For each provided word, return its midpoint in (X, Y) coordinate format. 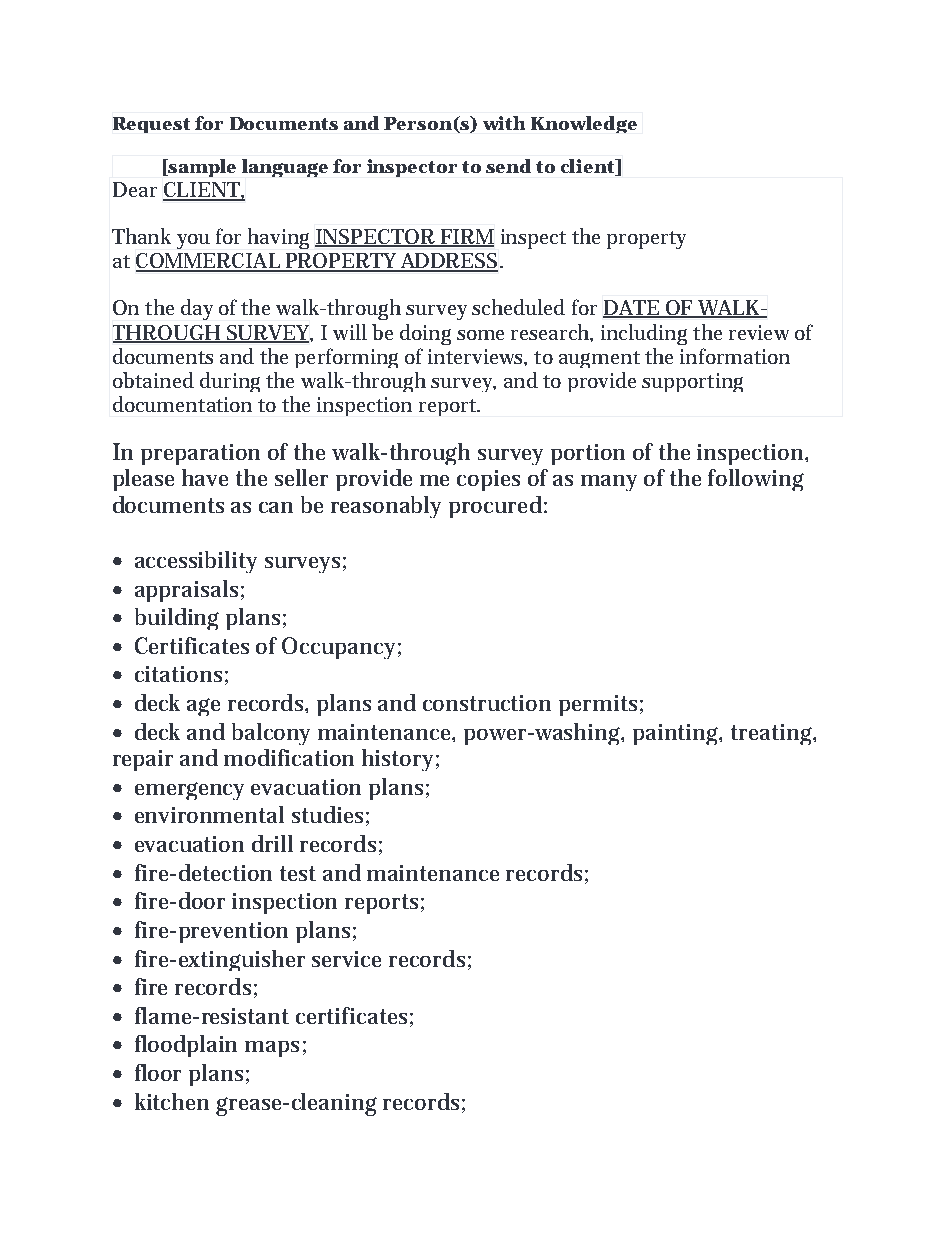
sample (201, 168)
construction (487, 703)
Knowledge (584, 124)
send (508, 166)
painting (677, 734)
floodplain (186, 1046)
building (177, 619)
